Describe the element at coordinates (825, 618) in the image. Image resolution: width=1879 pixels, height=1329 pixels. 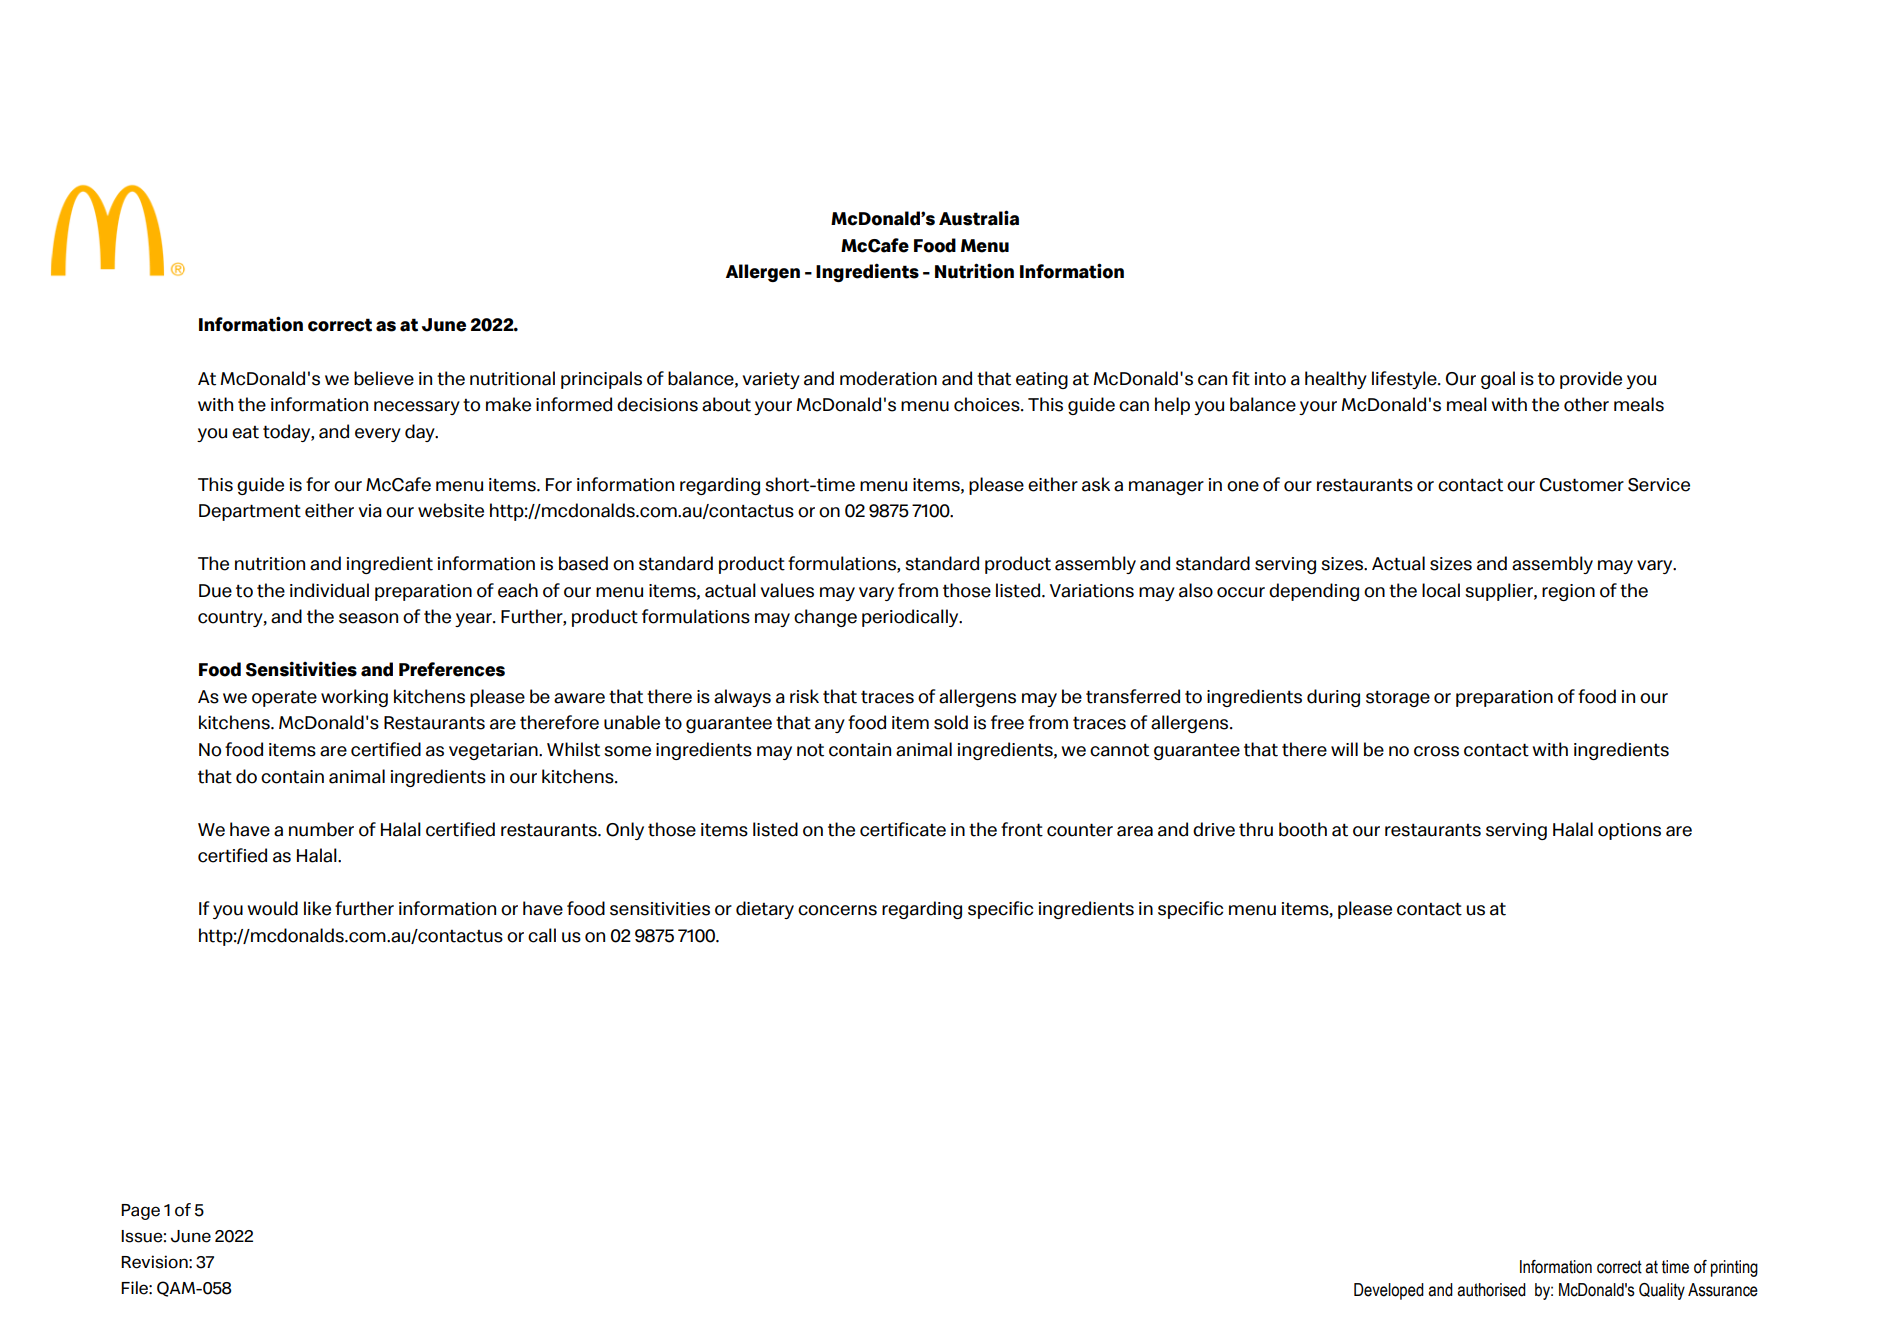
I see `change` at that location.
